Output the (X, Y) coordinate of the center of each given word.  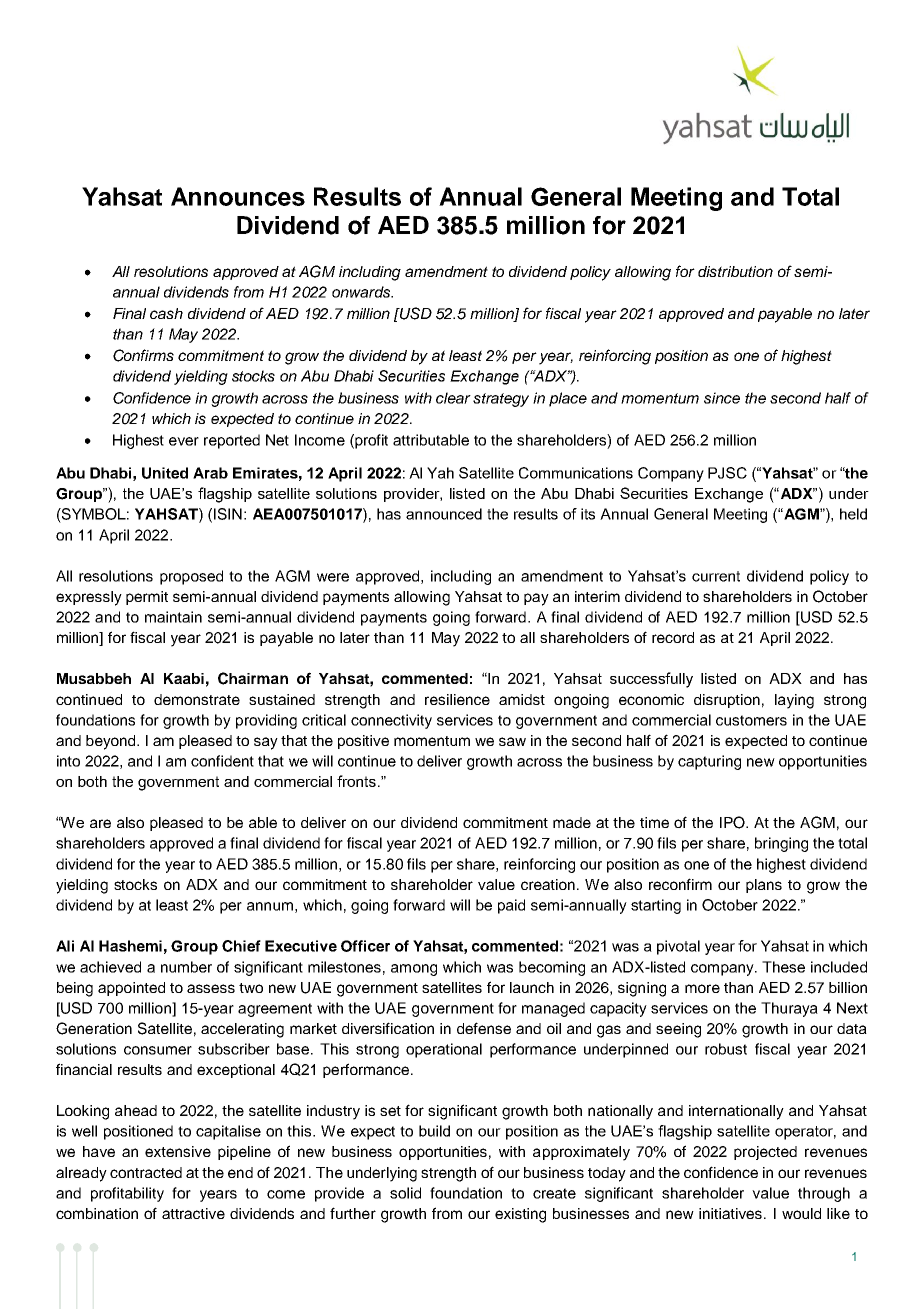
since (722, 398)
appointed (131, 989)
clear (453, 398)
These (783, 967)
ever (184, 441)
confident (222, 761)
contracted (146, 1172)
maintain (173, 617)
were (333, 577)
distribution (735, 271)
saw (512, 741)
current (716, 576)
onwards (362, 292)
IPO (733, 822)
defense (484, 1028)
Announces (238, 196)
